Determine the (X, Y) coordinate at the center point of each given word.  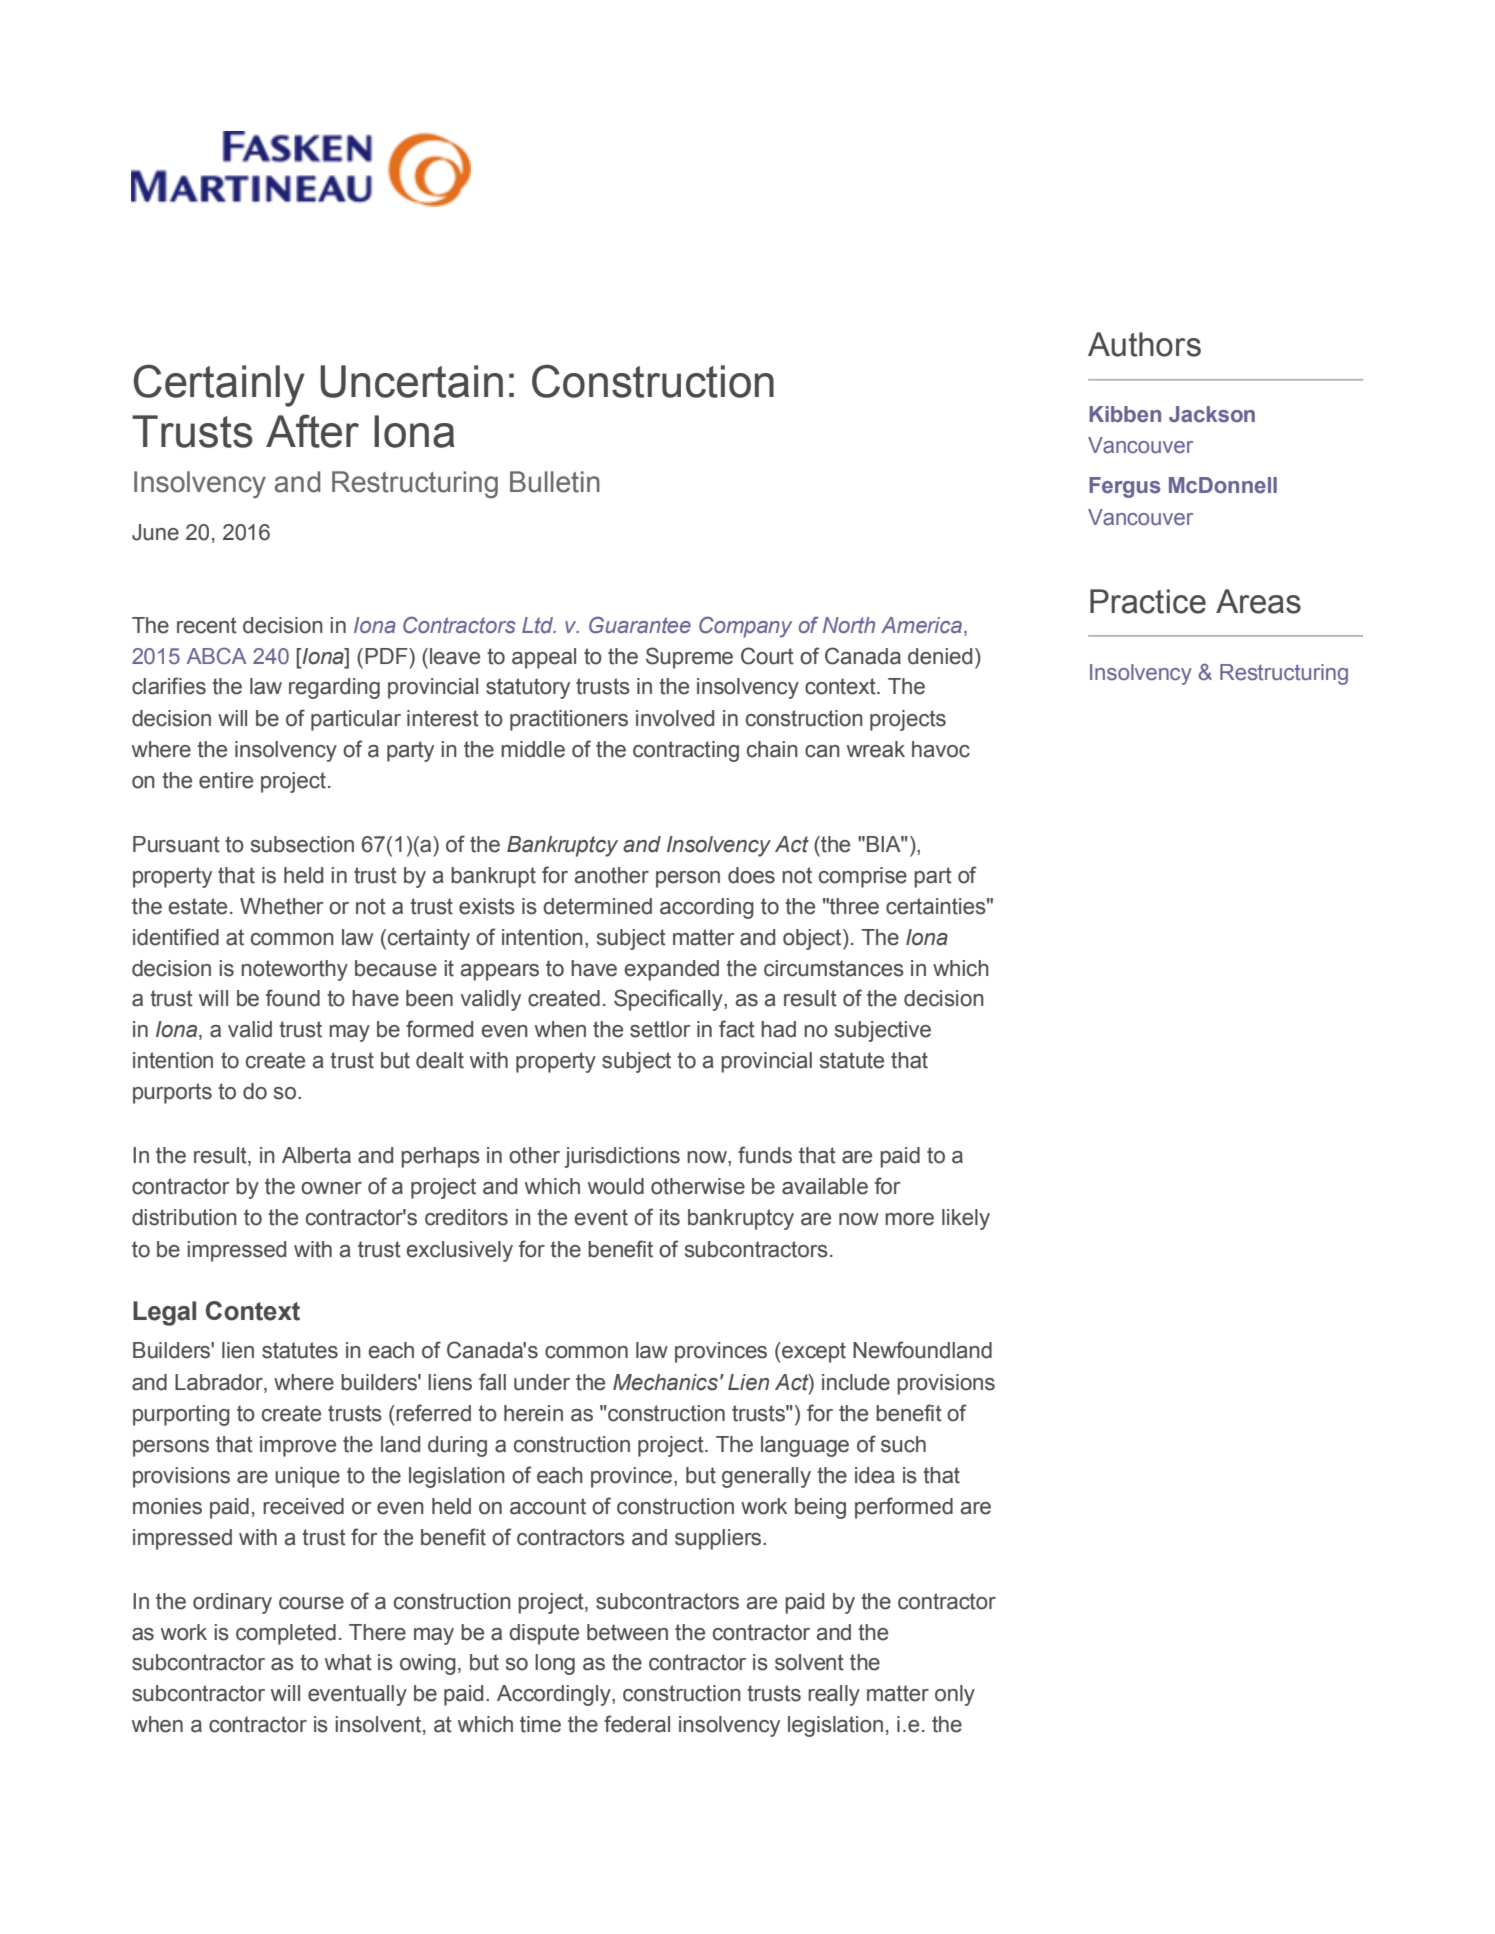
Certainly (219, 385)
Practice (1148, 601)
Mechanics (665, 1382)
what (348, 1662)
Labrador (220, 1382)
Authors (1144, 344)
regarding (334, 688)
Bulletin (555, 482)
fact (737, 1029)
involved (675, 718)
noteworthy (294, 970)
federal (637, 1724)
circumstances (834, 968)
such (903, 1444)
